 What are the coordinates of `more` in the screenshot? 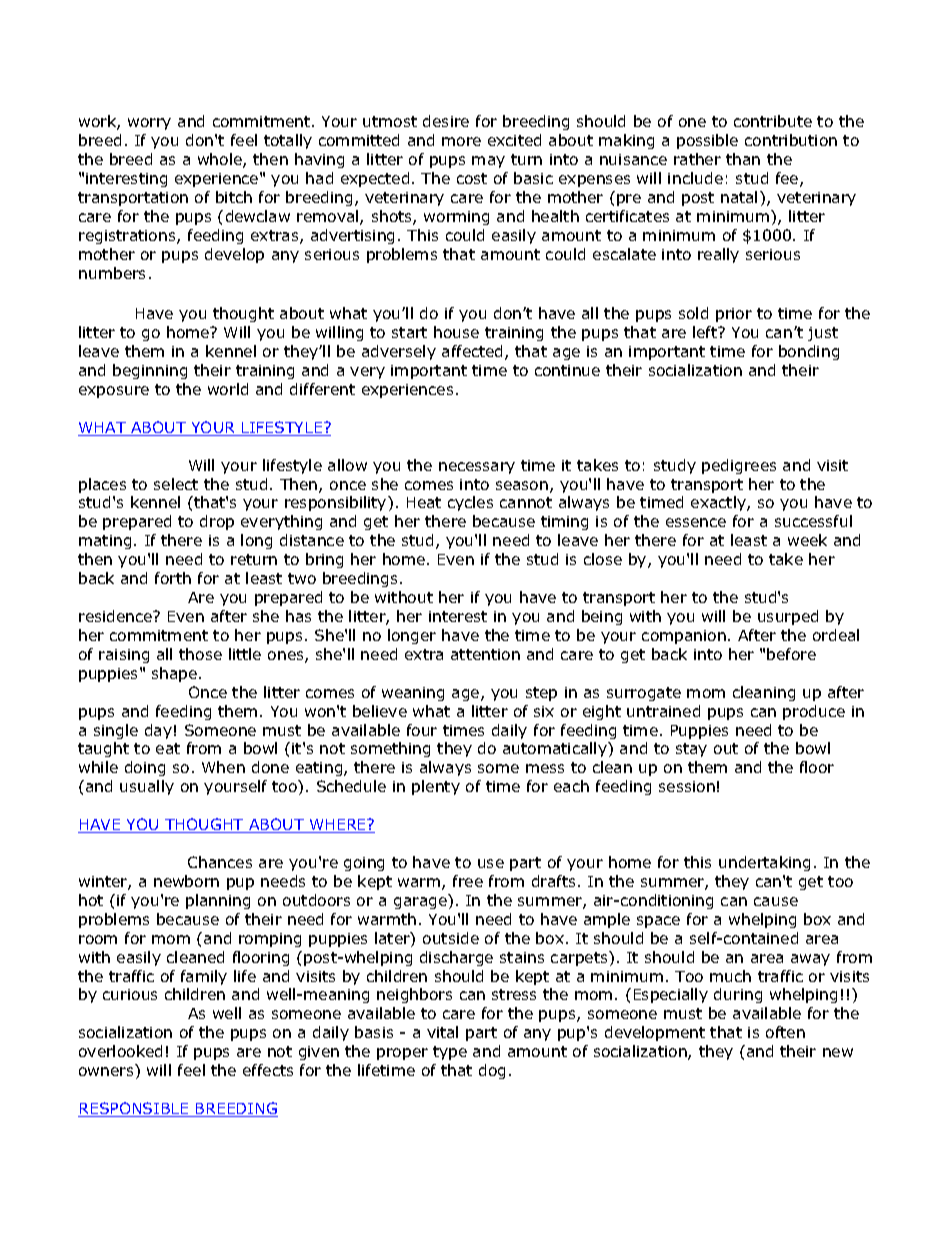 It's located at (461, 141).
